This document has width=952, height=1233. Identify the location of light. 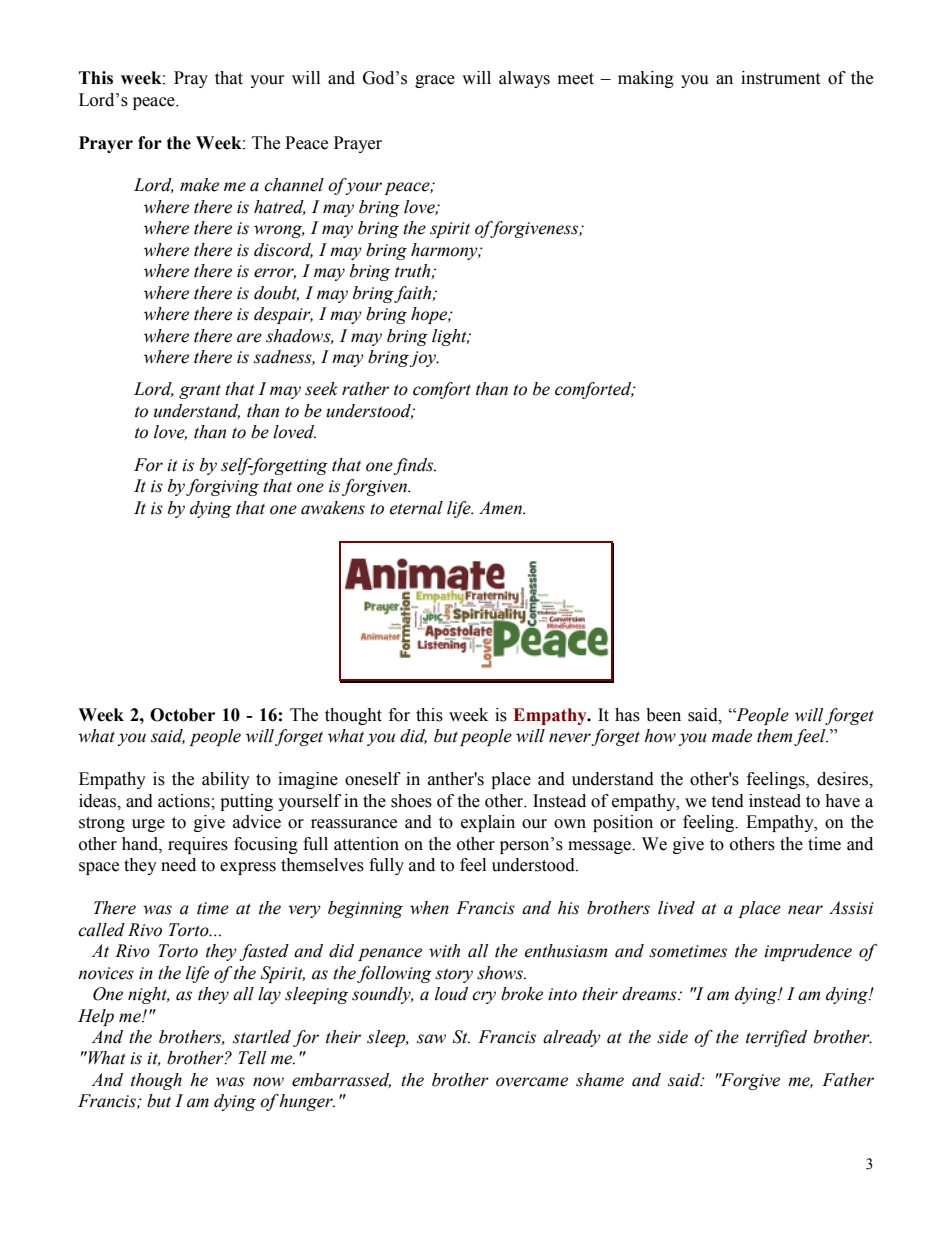
(450, 337).
